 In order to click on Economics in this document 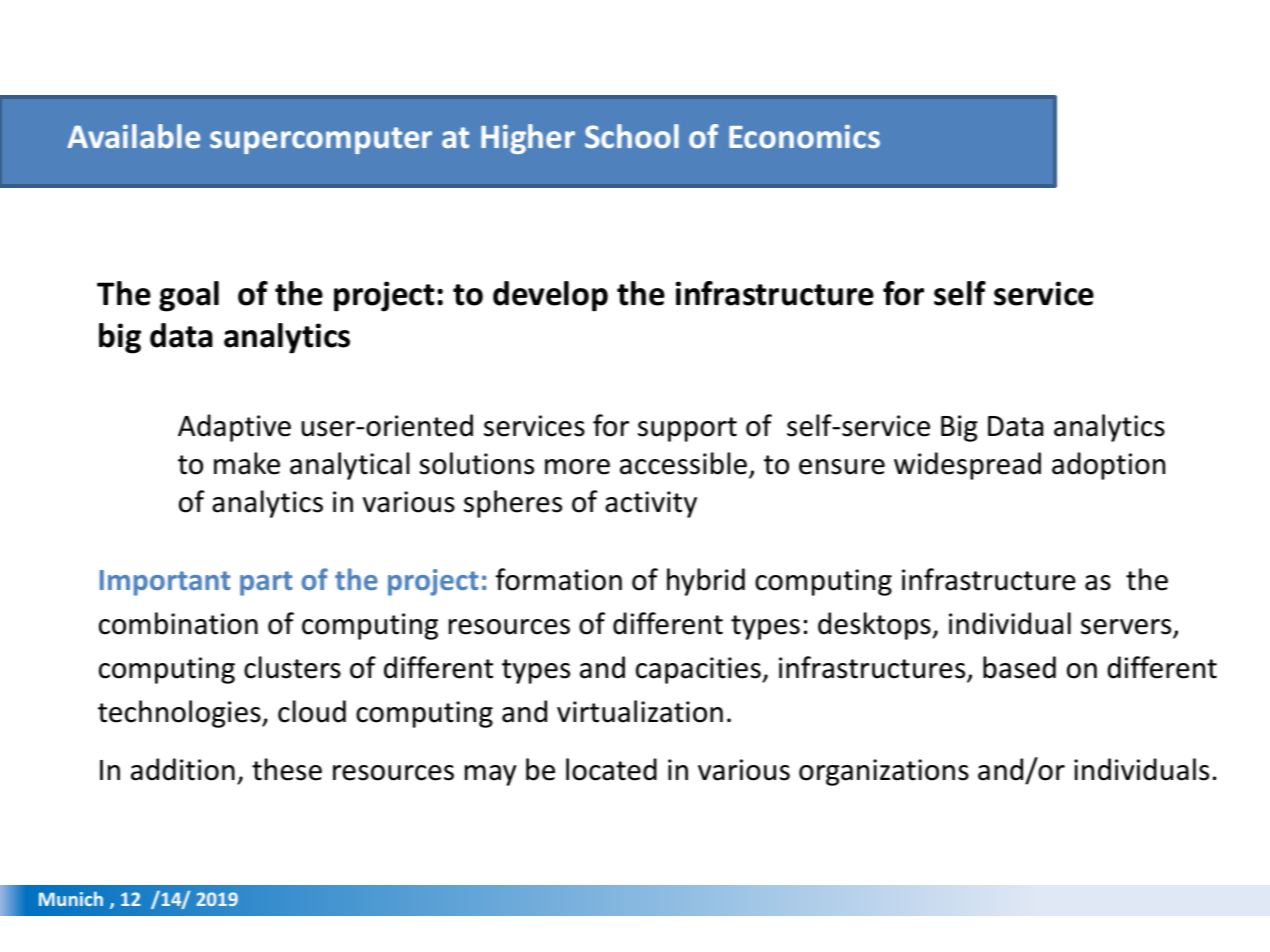, I will do `click(804, 136)`.
